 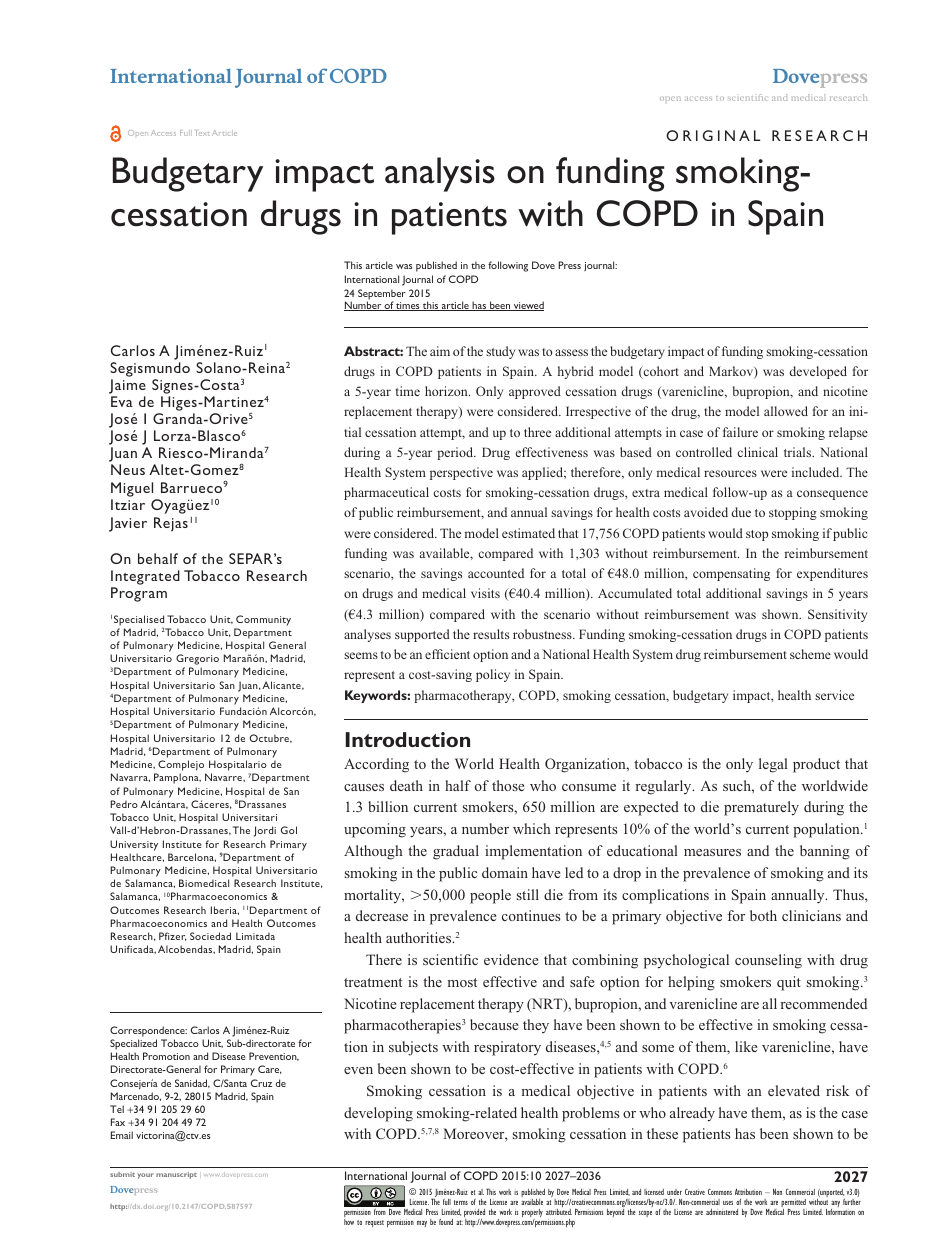 I want to click on analysis, so click(x=440, y=174).
